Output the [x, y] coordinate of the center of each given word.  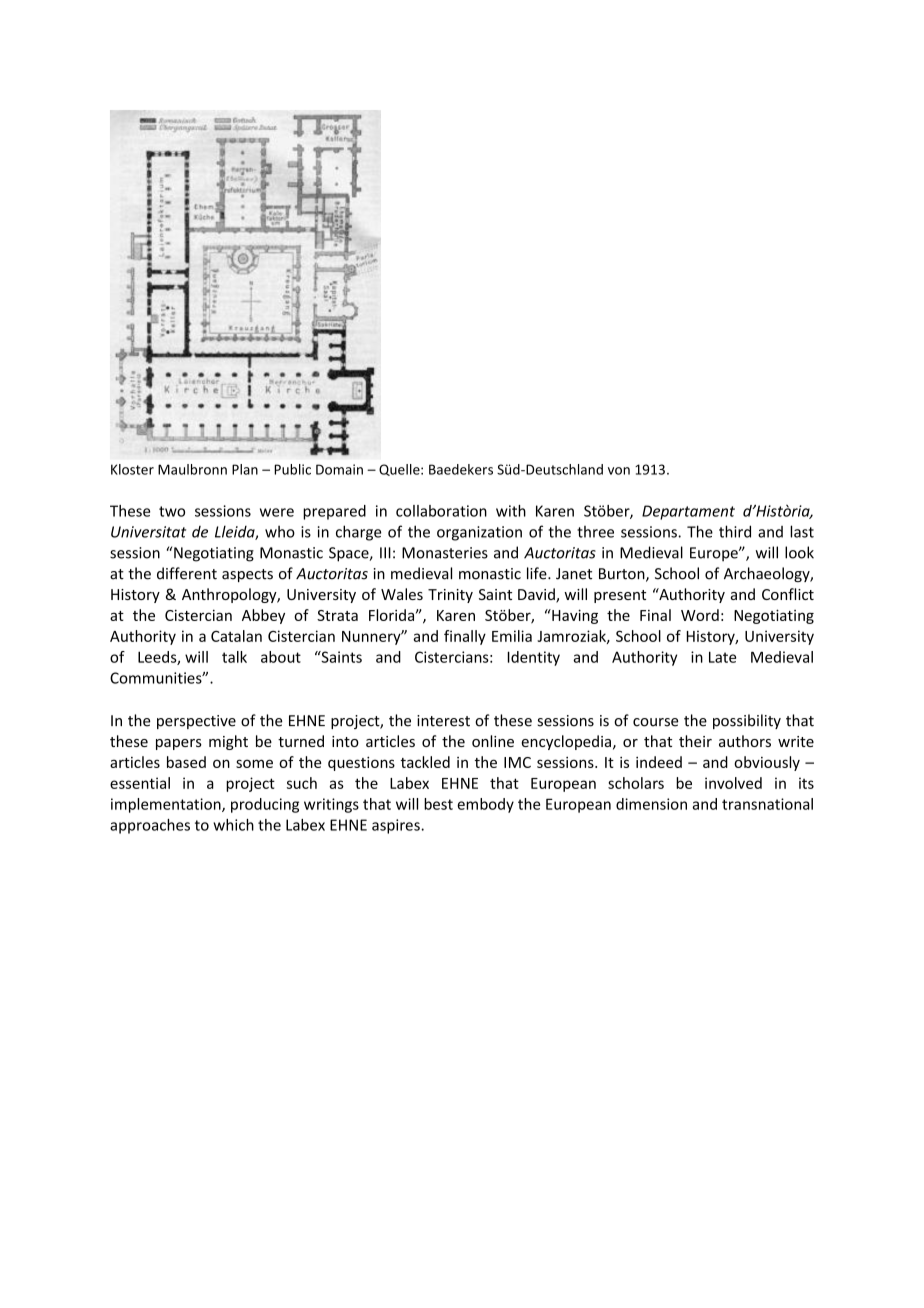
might [228, 742]
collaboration [441, 511]
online [493, 741]
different [187, 573]
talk [234, 657]
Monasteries [445, 553]
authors [745, 741]
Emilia [512, 636]
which [233, 825]
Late [722, 657]
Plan [245, 469]
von [619, 471]
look [799, 552]
